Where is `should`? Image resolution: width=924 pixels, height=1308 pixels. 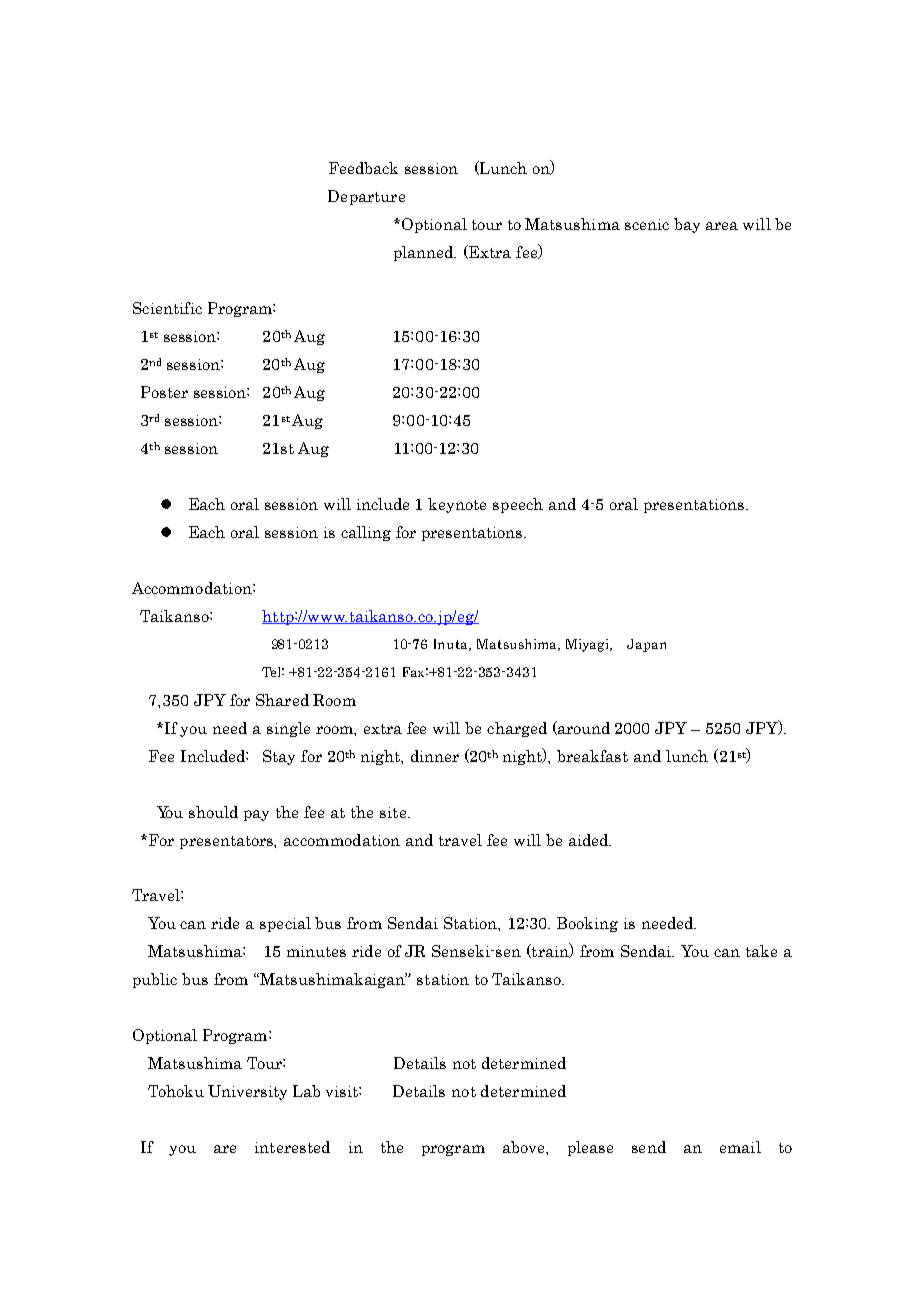
should is located at coordinates (213, 812).
